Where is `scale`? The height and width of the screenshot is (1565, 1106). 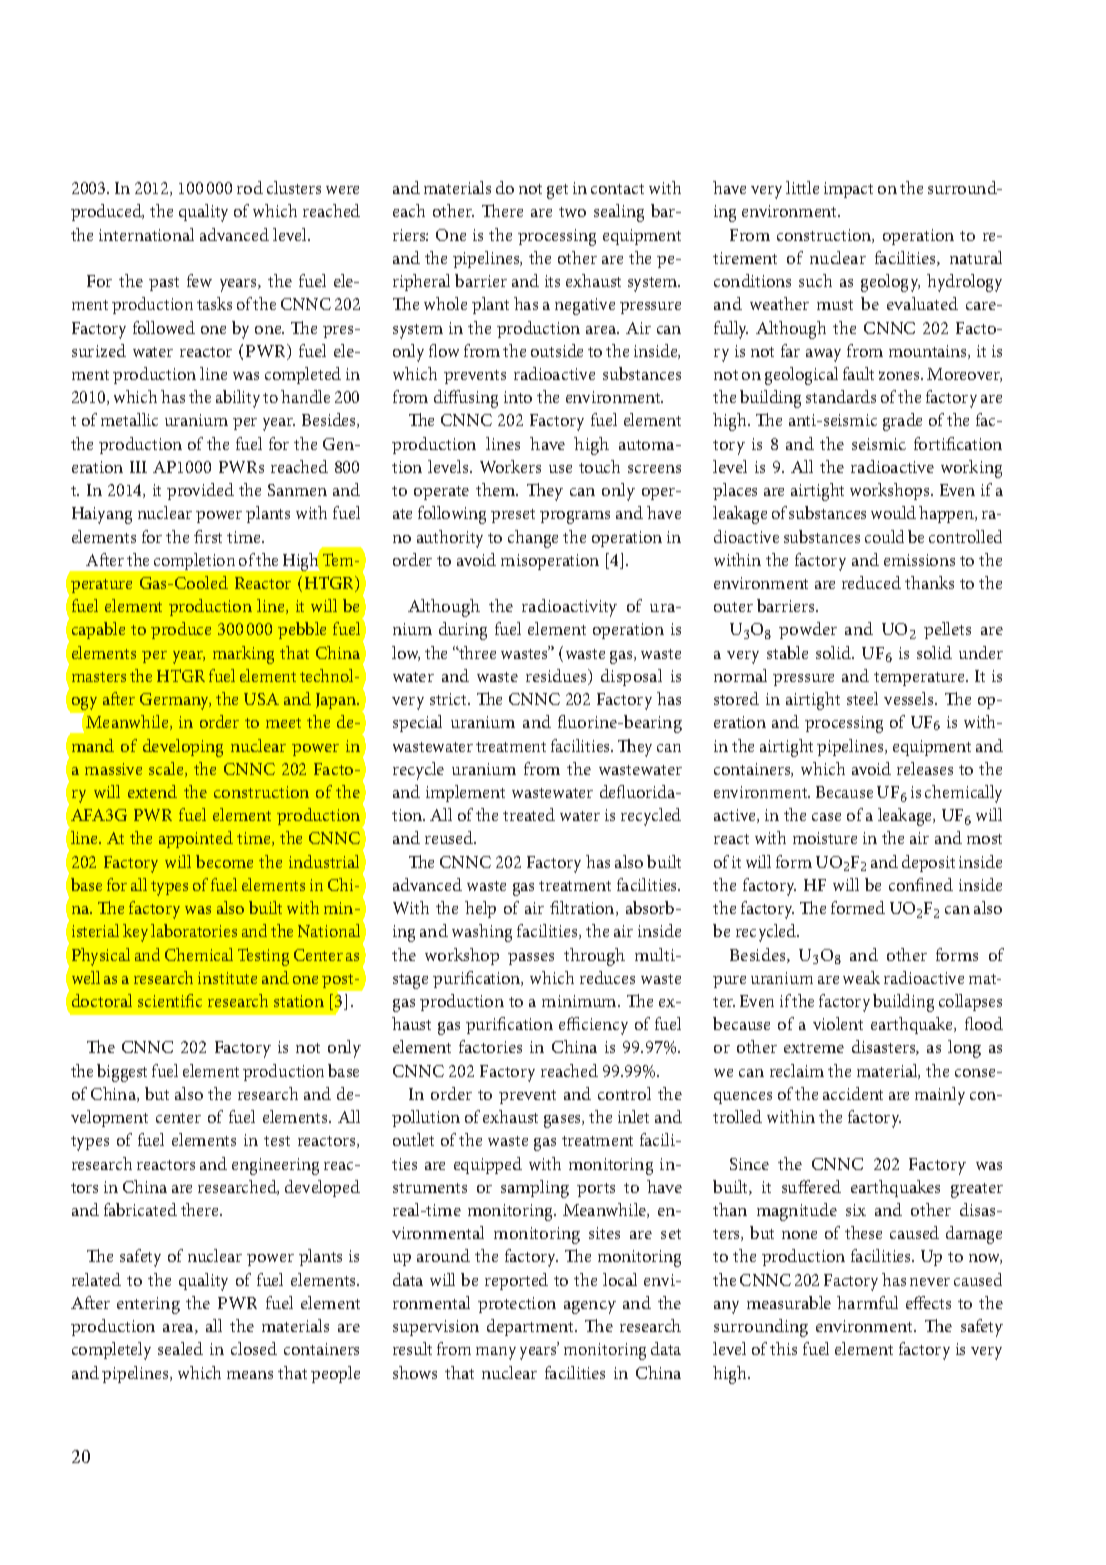 scale is located at coordinates (167, 769).
